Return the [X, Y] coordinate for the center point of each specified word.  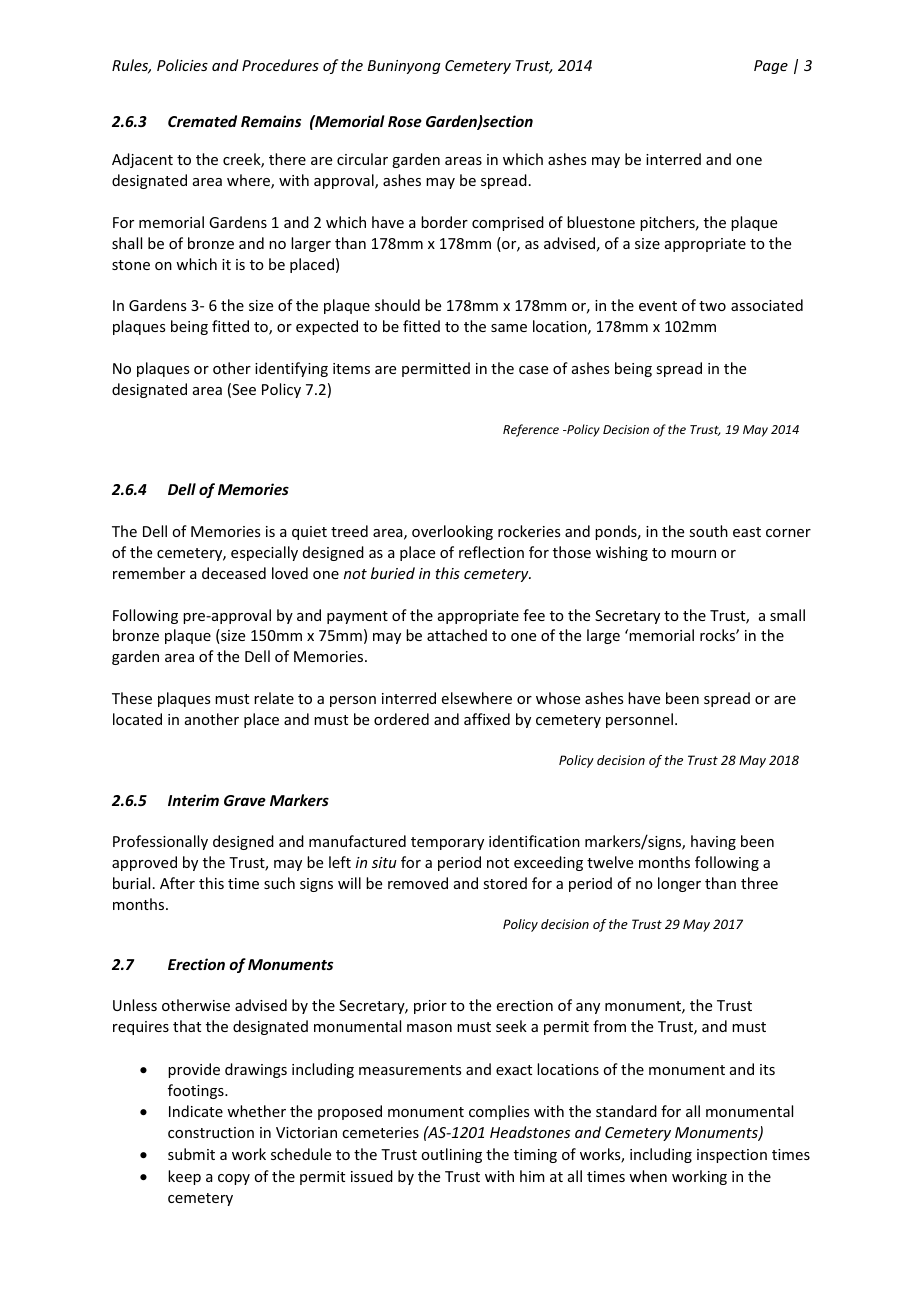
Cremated [202, 121]
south [708, 531]
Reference [531, 430]
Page [771, 67]
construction [211, 1132]
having [713, 842]
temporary [447, 843]
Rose [405, 121]
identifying [291, 369]
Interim [193, 800]
